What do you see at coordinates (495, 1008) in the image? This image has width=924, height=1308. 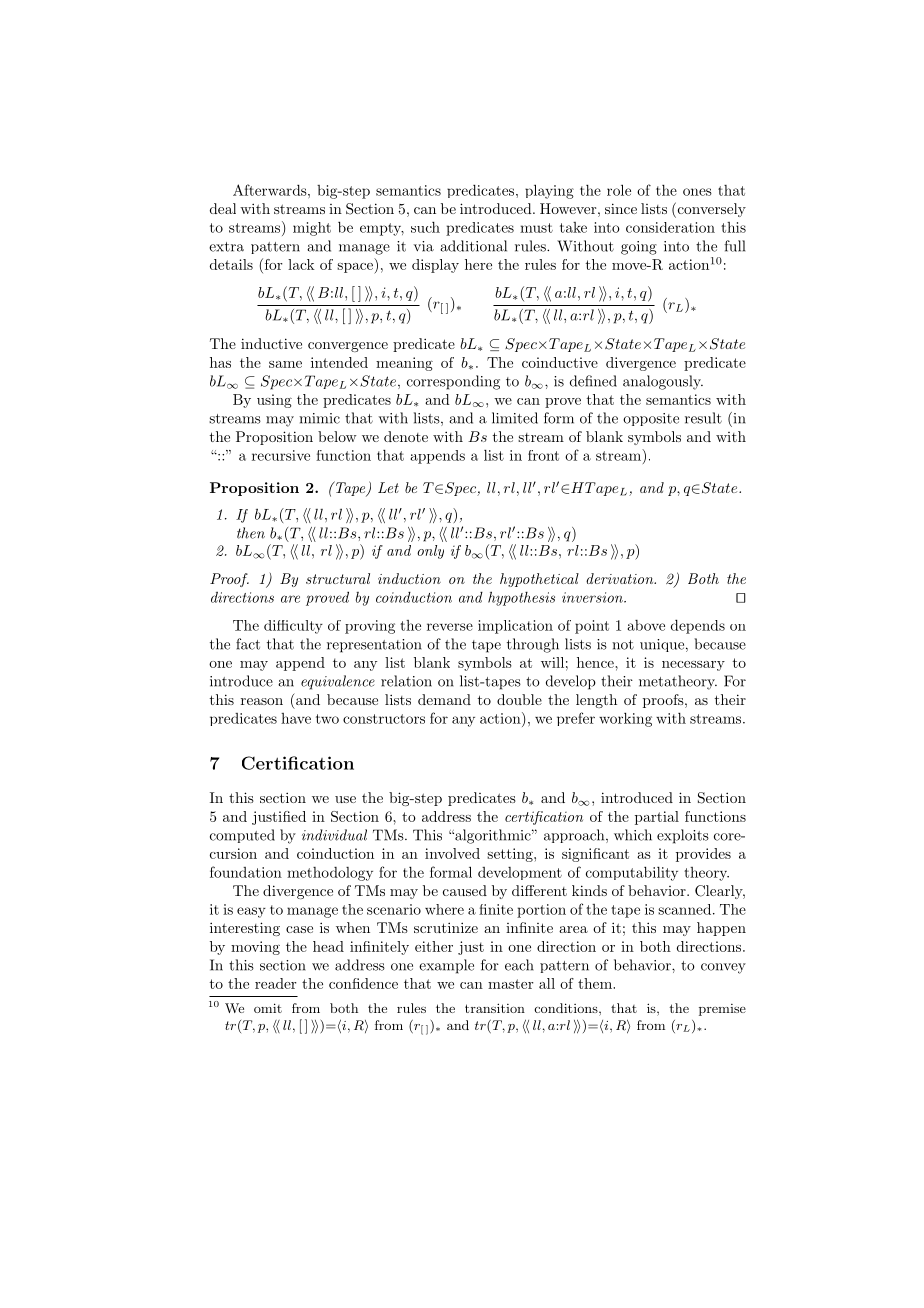 I see `transition` at bounding box center [495, 1008].
